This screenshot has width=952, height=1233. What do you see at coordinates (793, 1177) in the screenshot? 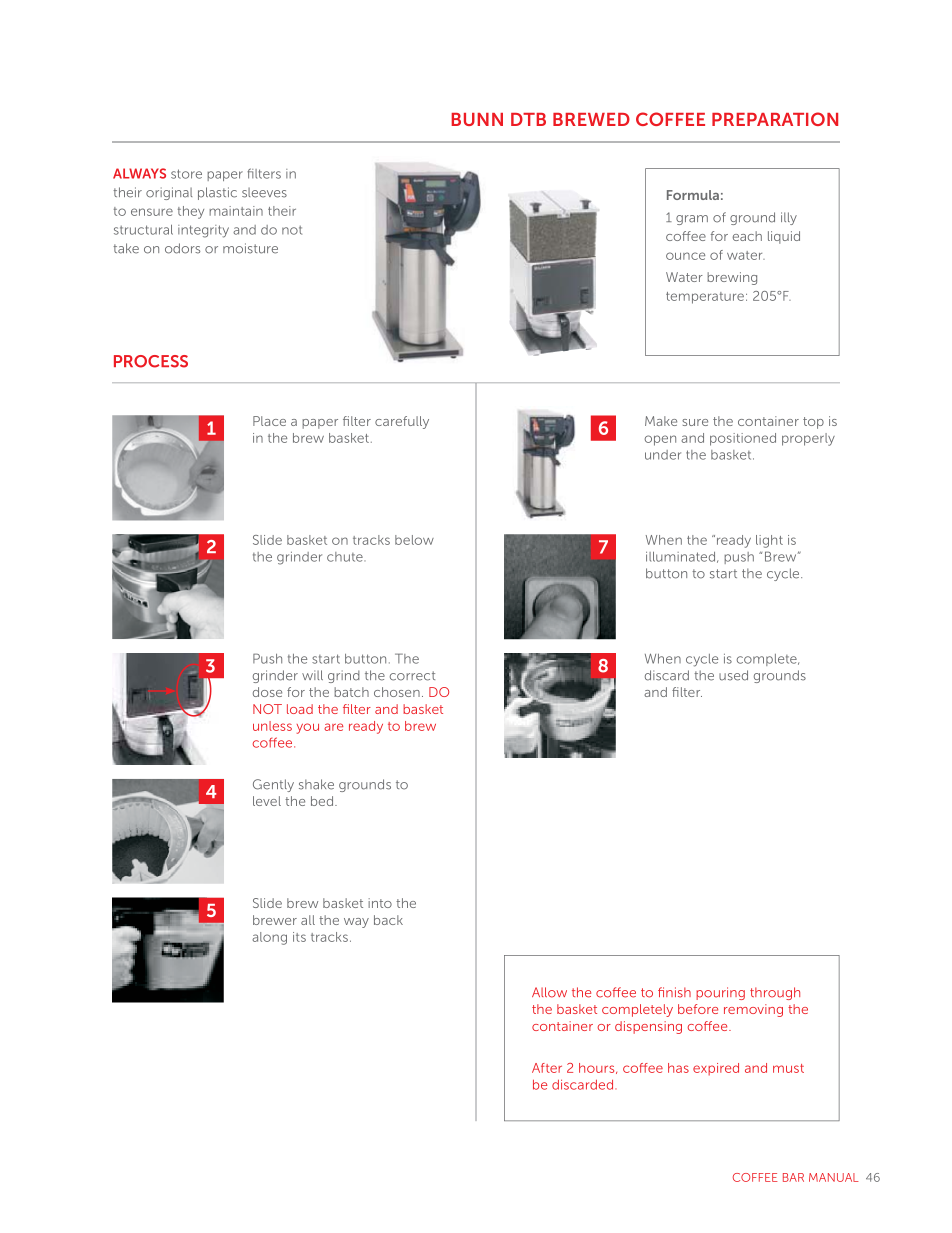
I see `BAR` at bounding box center [793, 1177].
